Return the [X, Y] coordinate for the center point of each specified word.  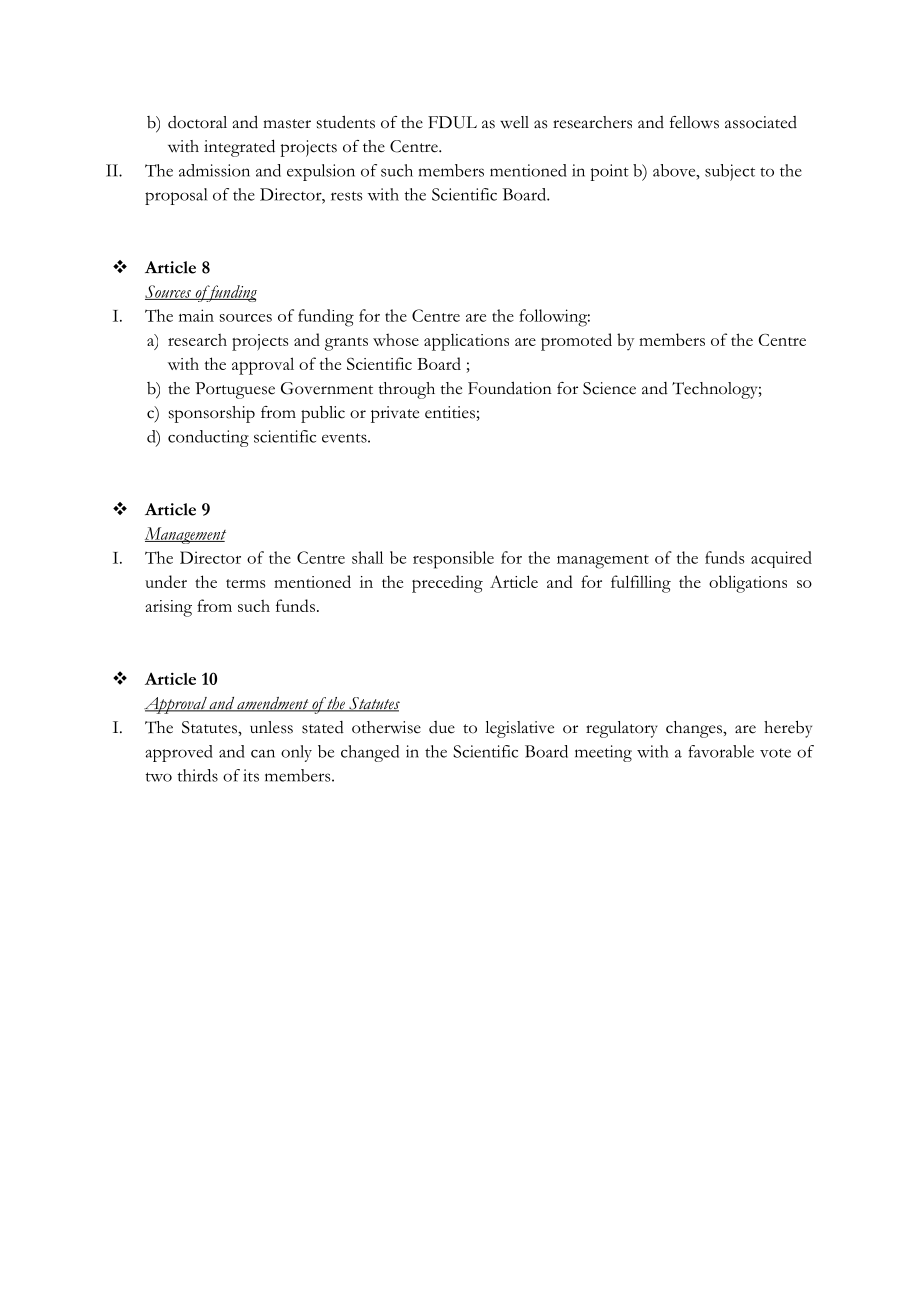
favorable [721, 751]
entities [450, 412]
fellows [694, 122]
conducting [208, 438]
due [442, 727]
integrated [239, 148]
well [514, 122]
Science [609, 388]
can [263, 753]
